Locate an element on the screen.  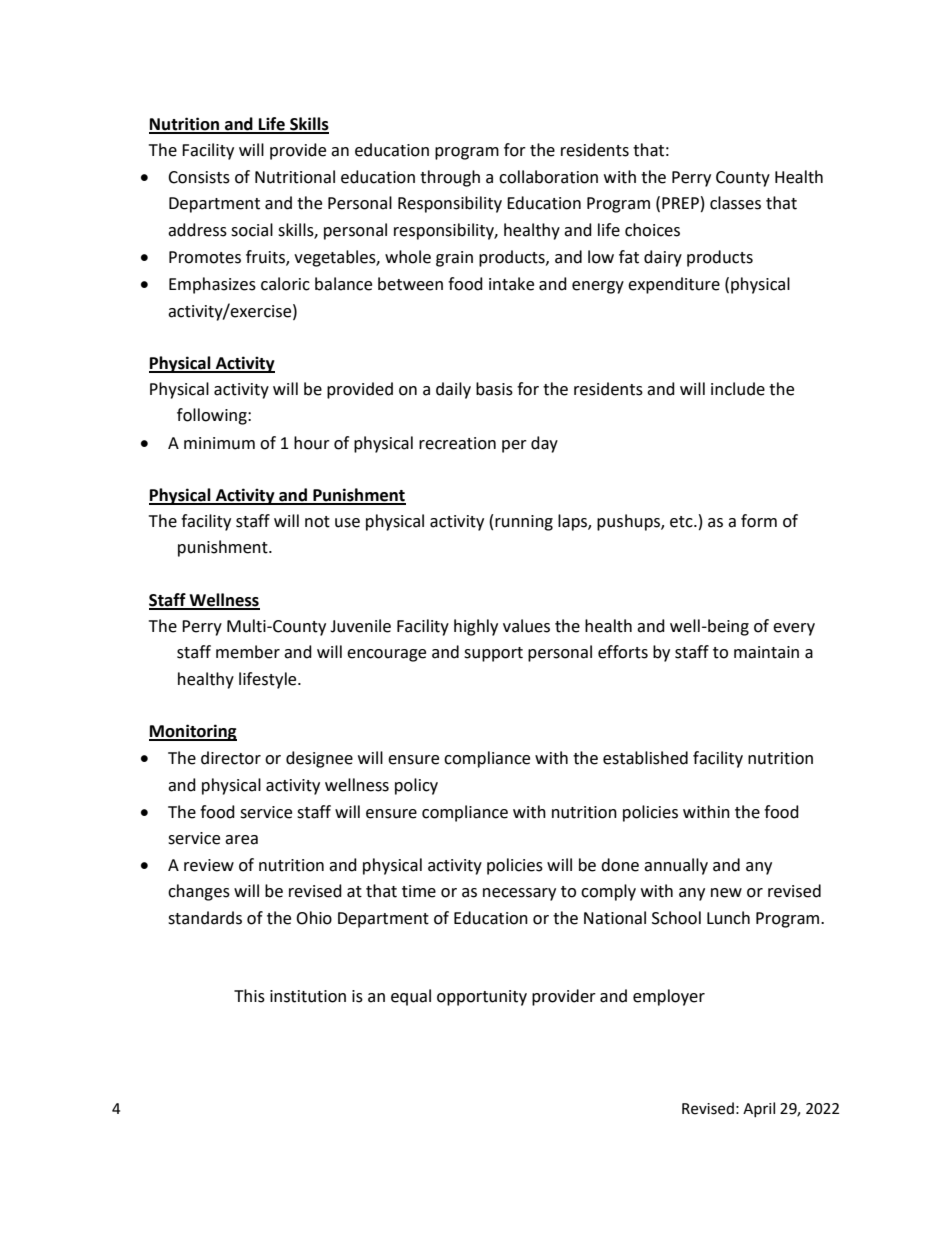
Lunch is located at coordinates (728, 918).
